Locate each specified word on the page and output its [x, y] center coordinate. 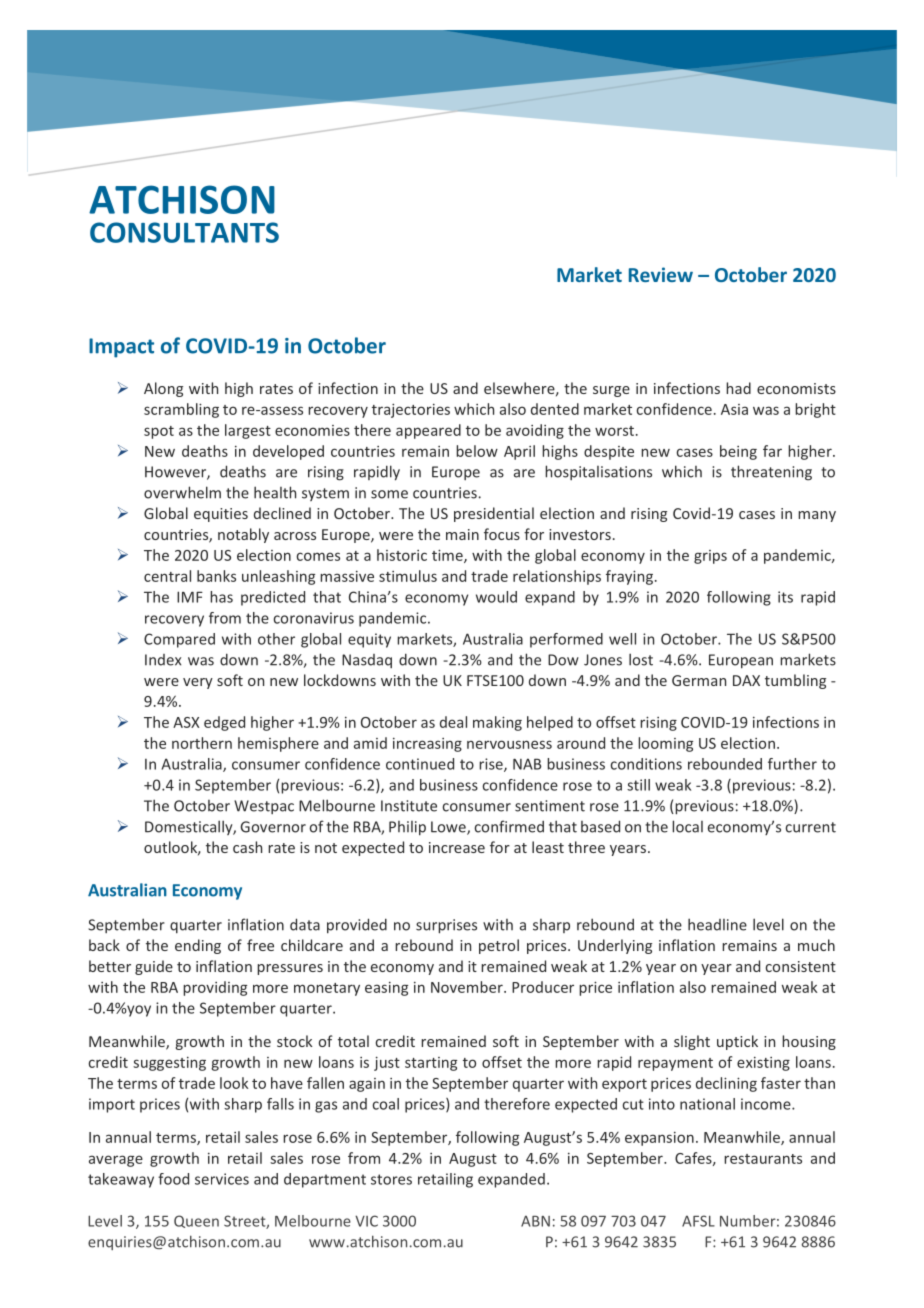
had [738, 388]
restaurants [763, 1159]
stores [391, 1179]
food [173, 1179]
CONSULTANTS [184, 232]
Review [661, 274]
